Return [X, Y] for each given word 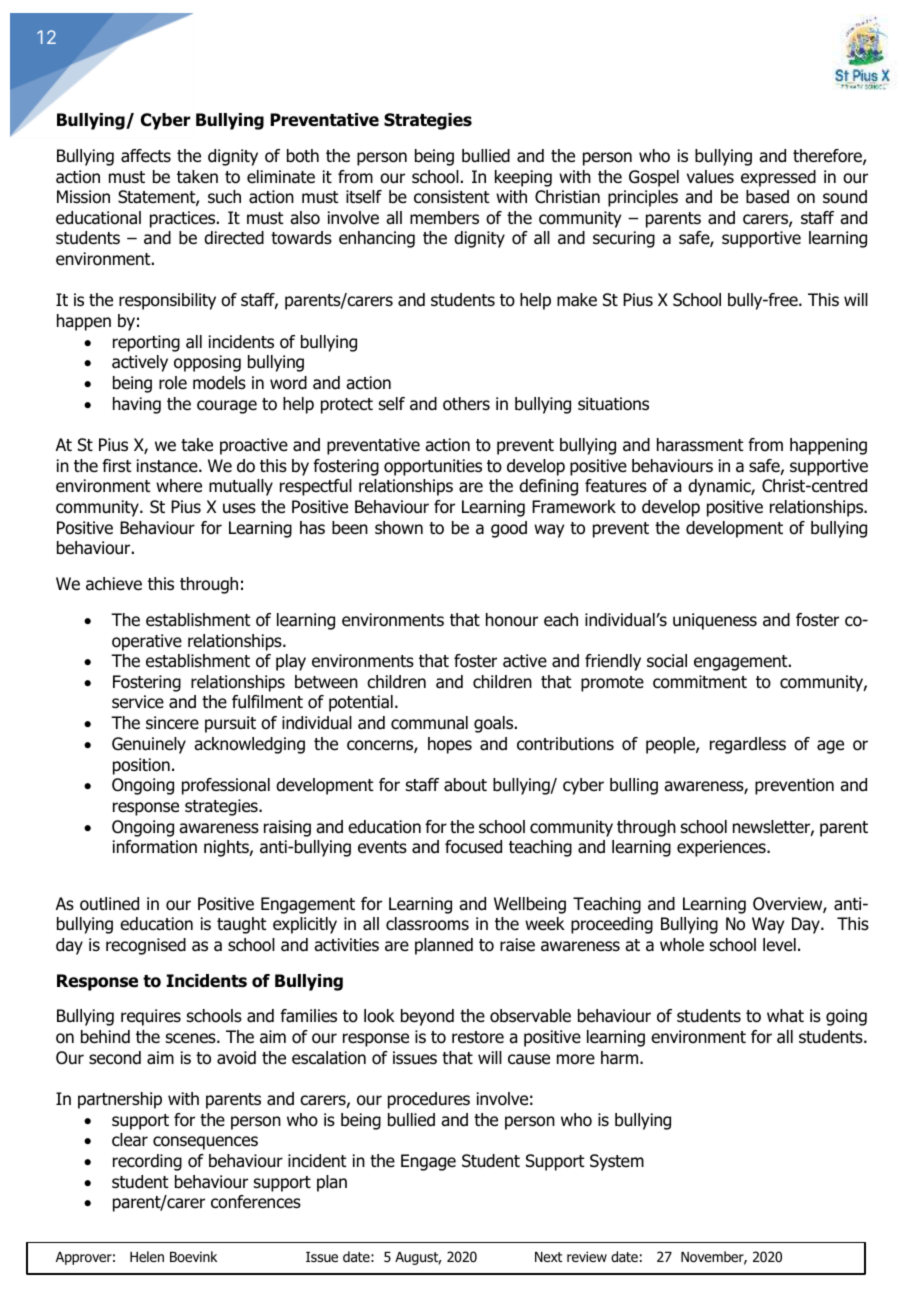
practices [184, 219]
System [617, 1162]
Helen [147, 1256]
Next [548, 1257]
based [767, 197]
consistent [452, 197]
